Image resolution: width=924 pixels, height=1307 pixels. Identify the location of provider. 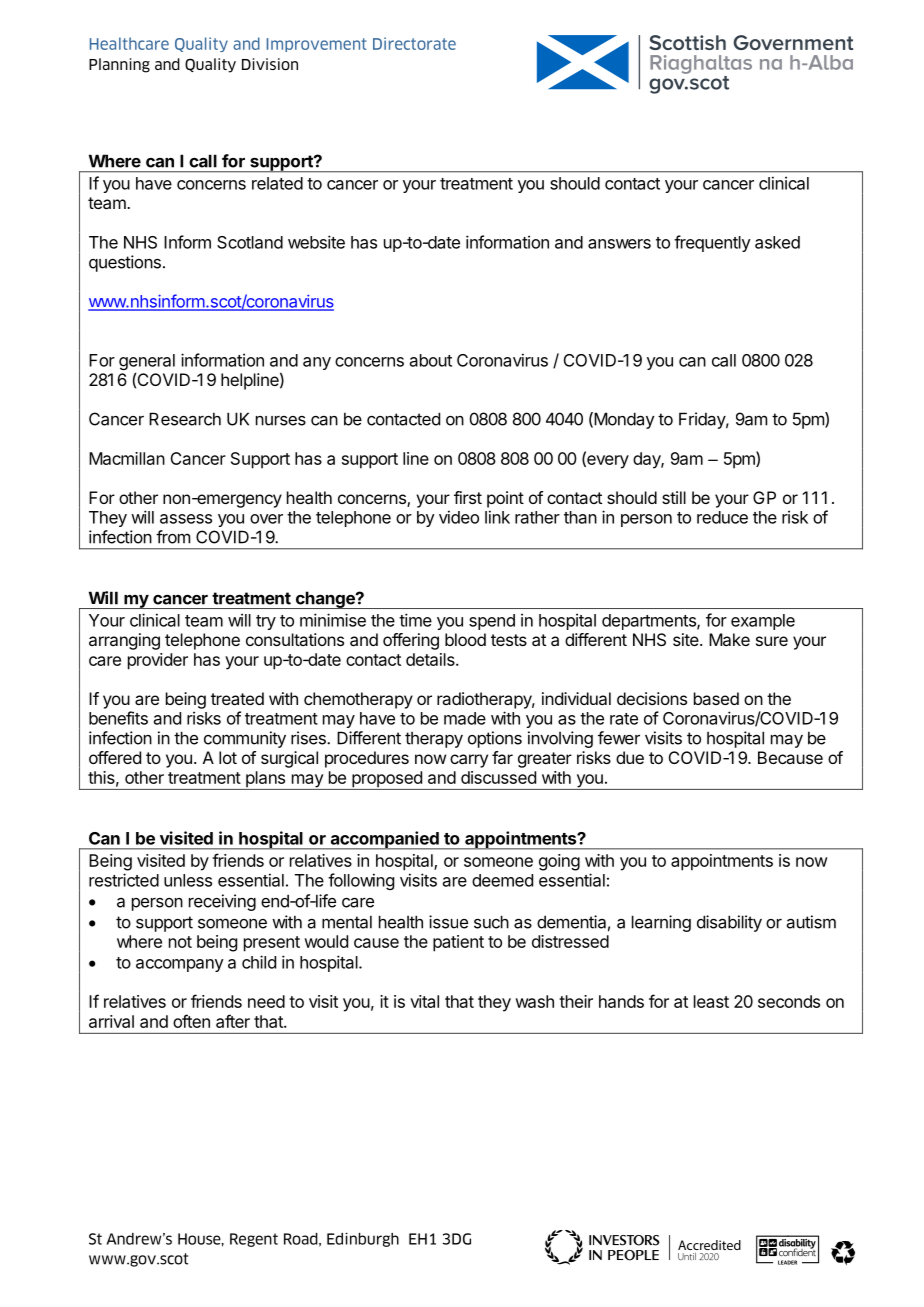
(158, 661).
